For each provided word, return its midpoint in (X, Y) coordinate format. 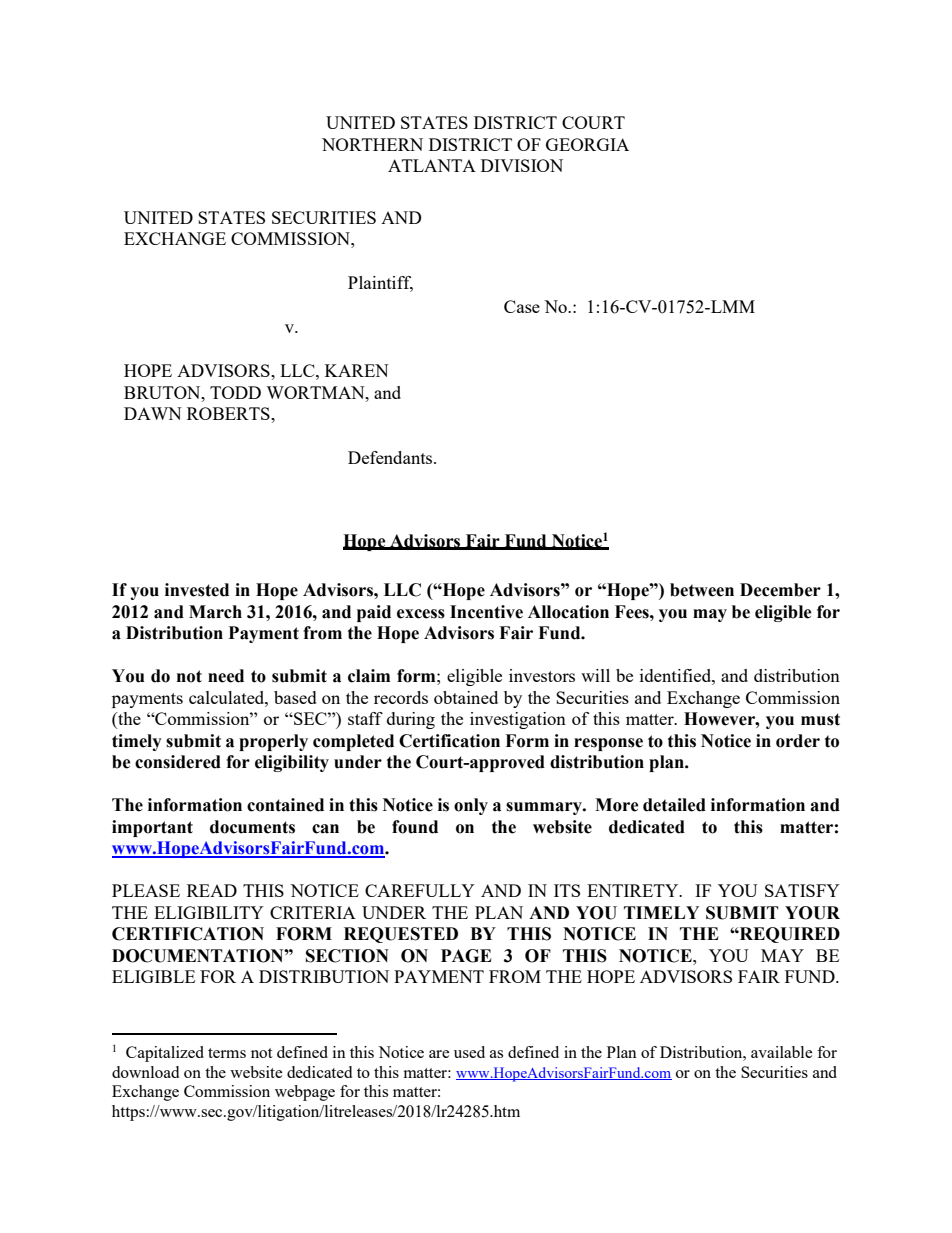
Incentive (486, 612)
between (702, 590)
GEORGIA (587, 144)
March (215, 612)
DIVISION (522, 165)
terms (227, 1053)
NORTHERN (372, 144)
